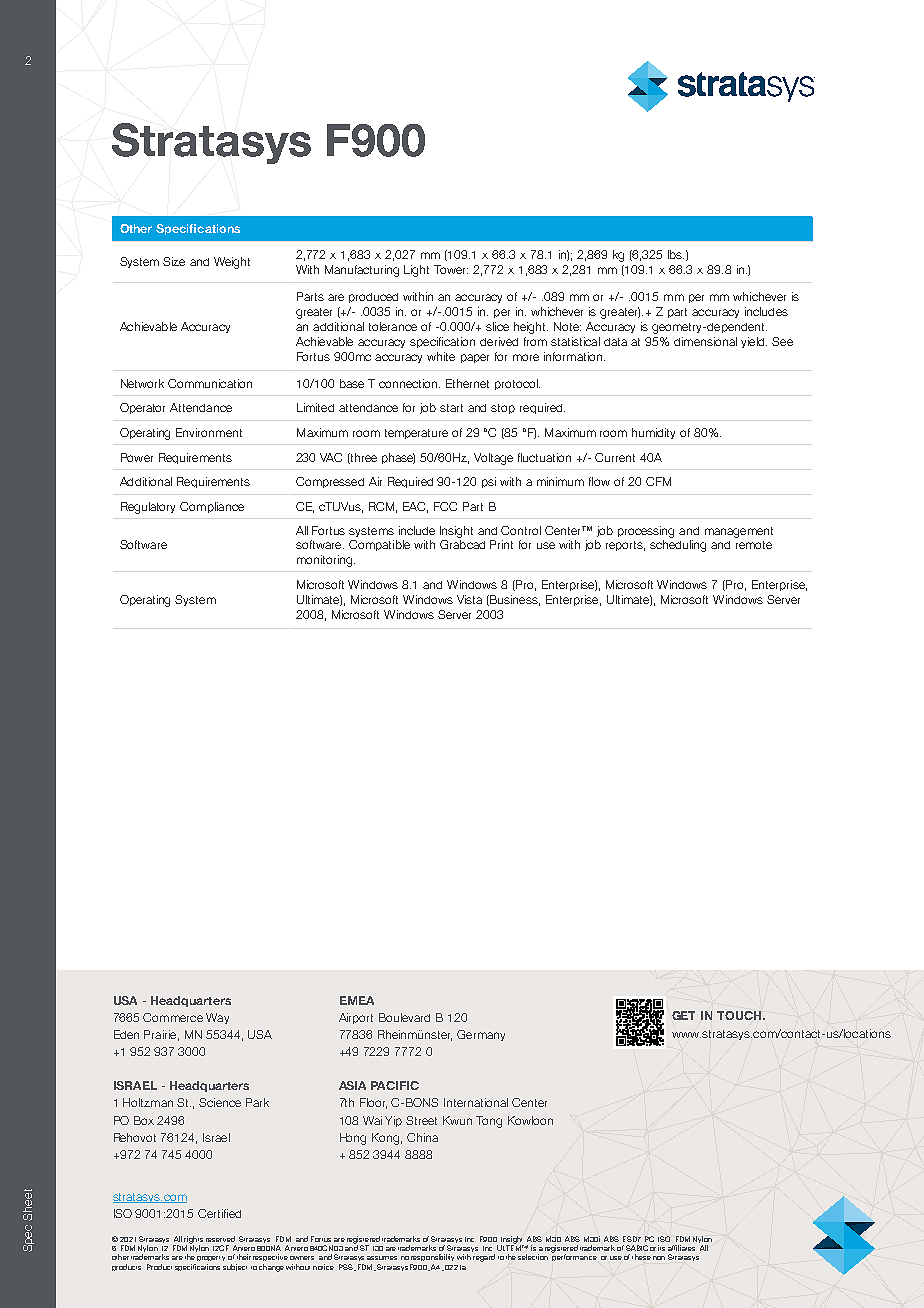 Image resolution: width=924 pixels, height=1308 pixels. I want to click on Tower, so click(451, 269).
